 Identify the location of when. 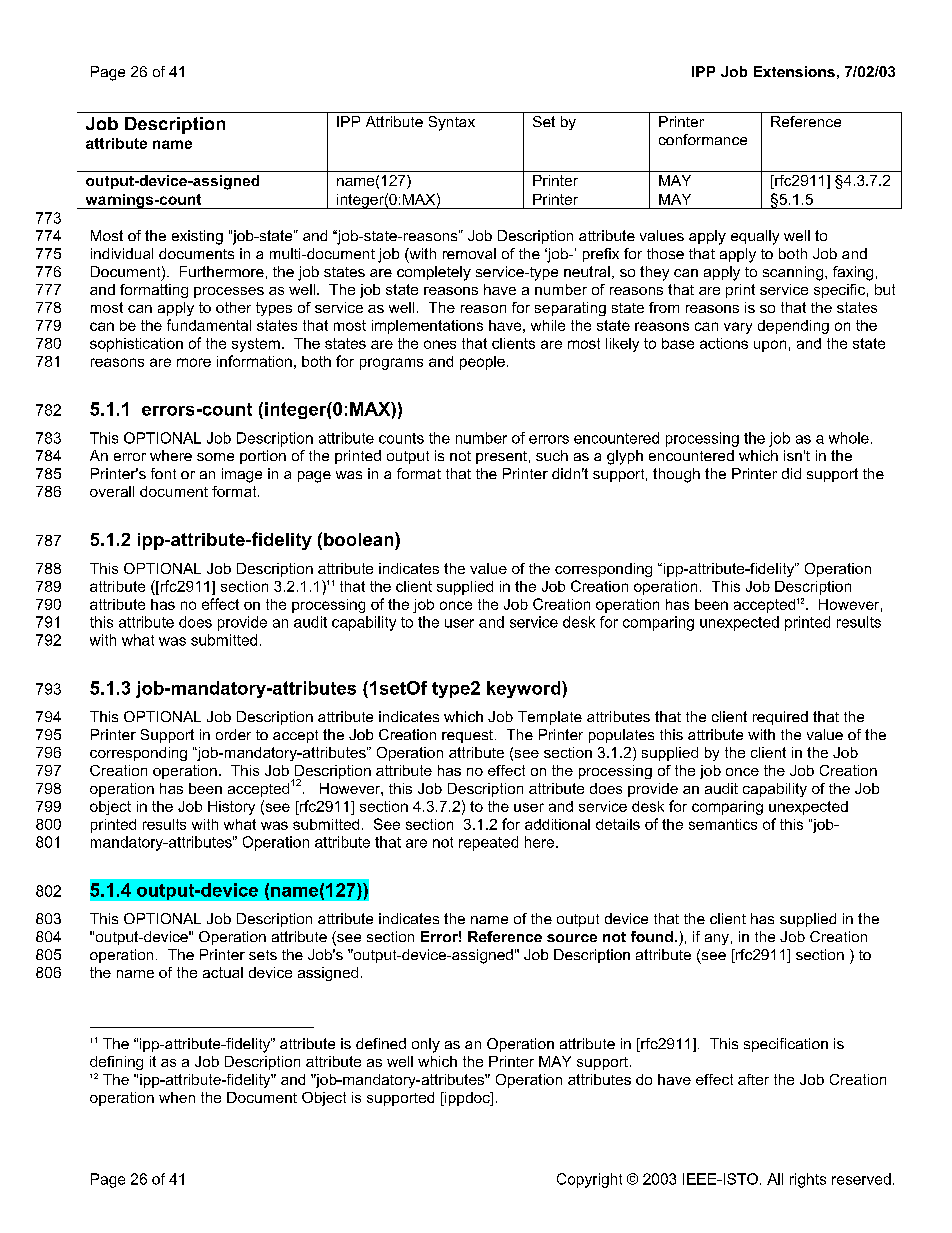
(177, 1097).
